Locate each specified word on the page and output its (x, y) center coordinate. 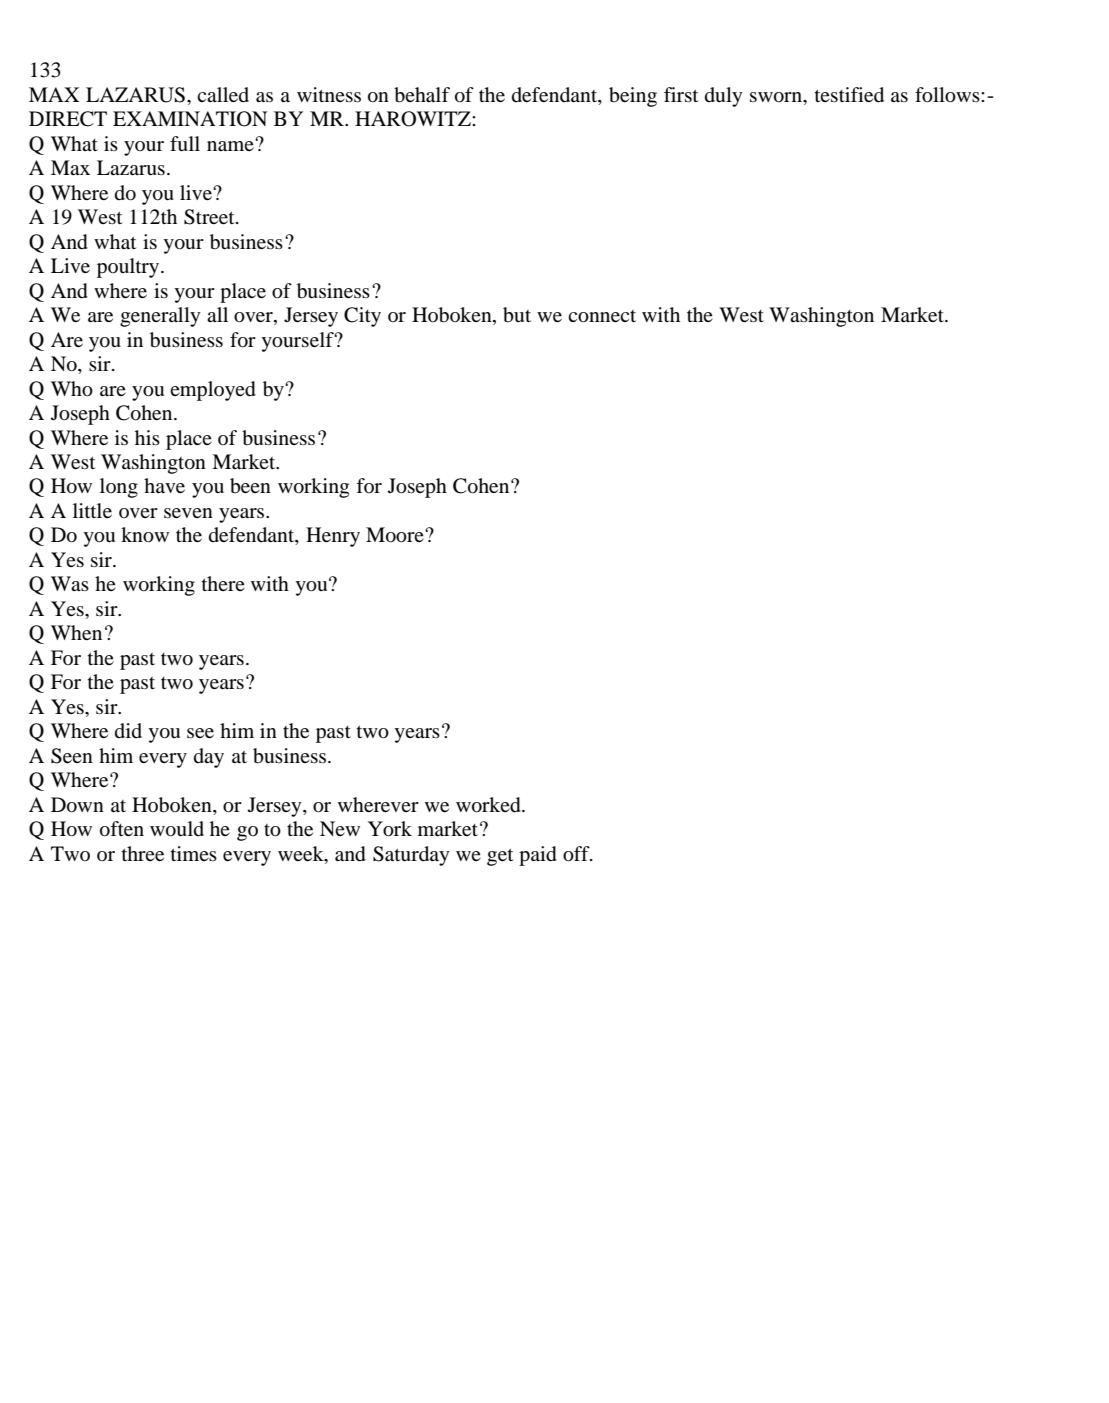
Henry (333, 537)
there (223, 583)
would (177, 829)
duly (724, 97)
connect (602, 316)
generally (160, 317)
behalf (422, 95)
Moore (396, 535)
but (517, 315)
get (500, 857)
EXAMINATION (190, 119)
